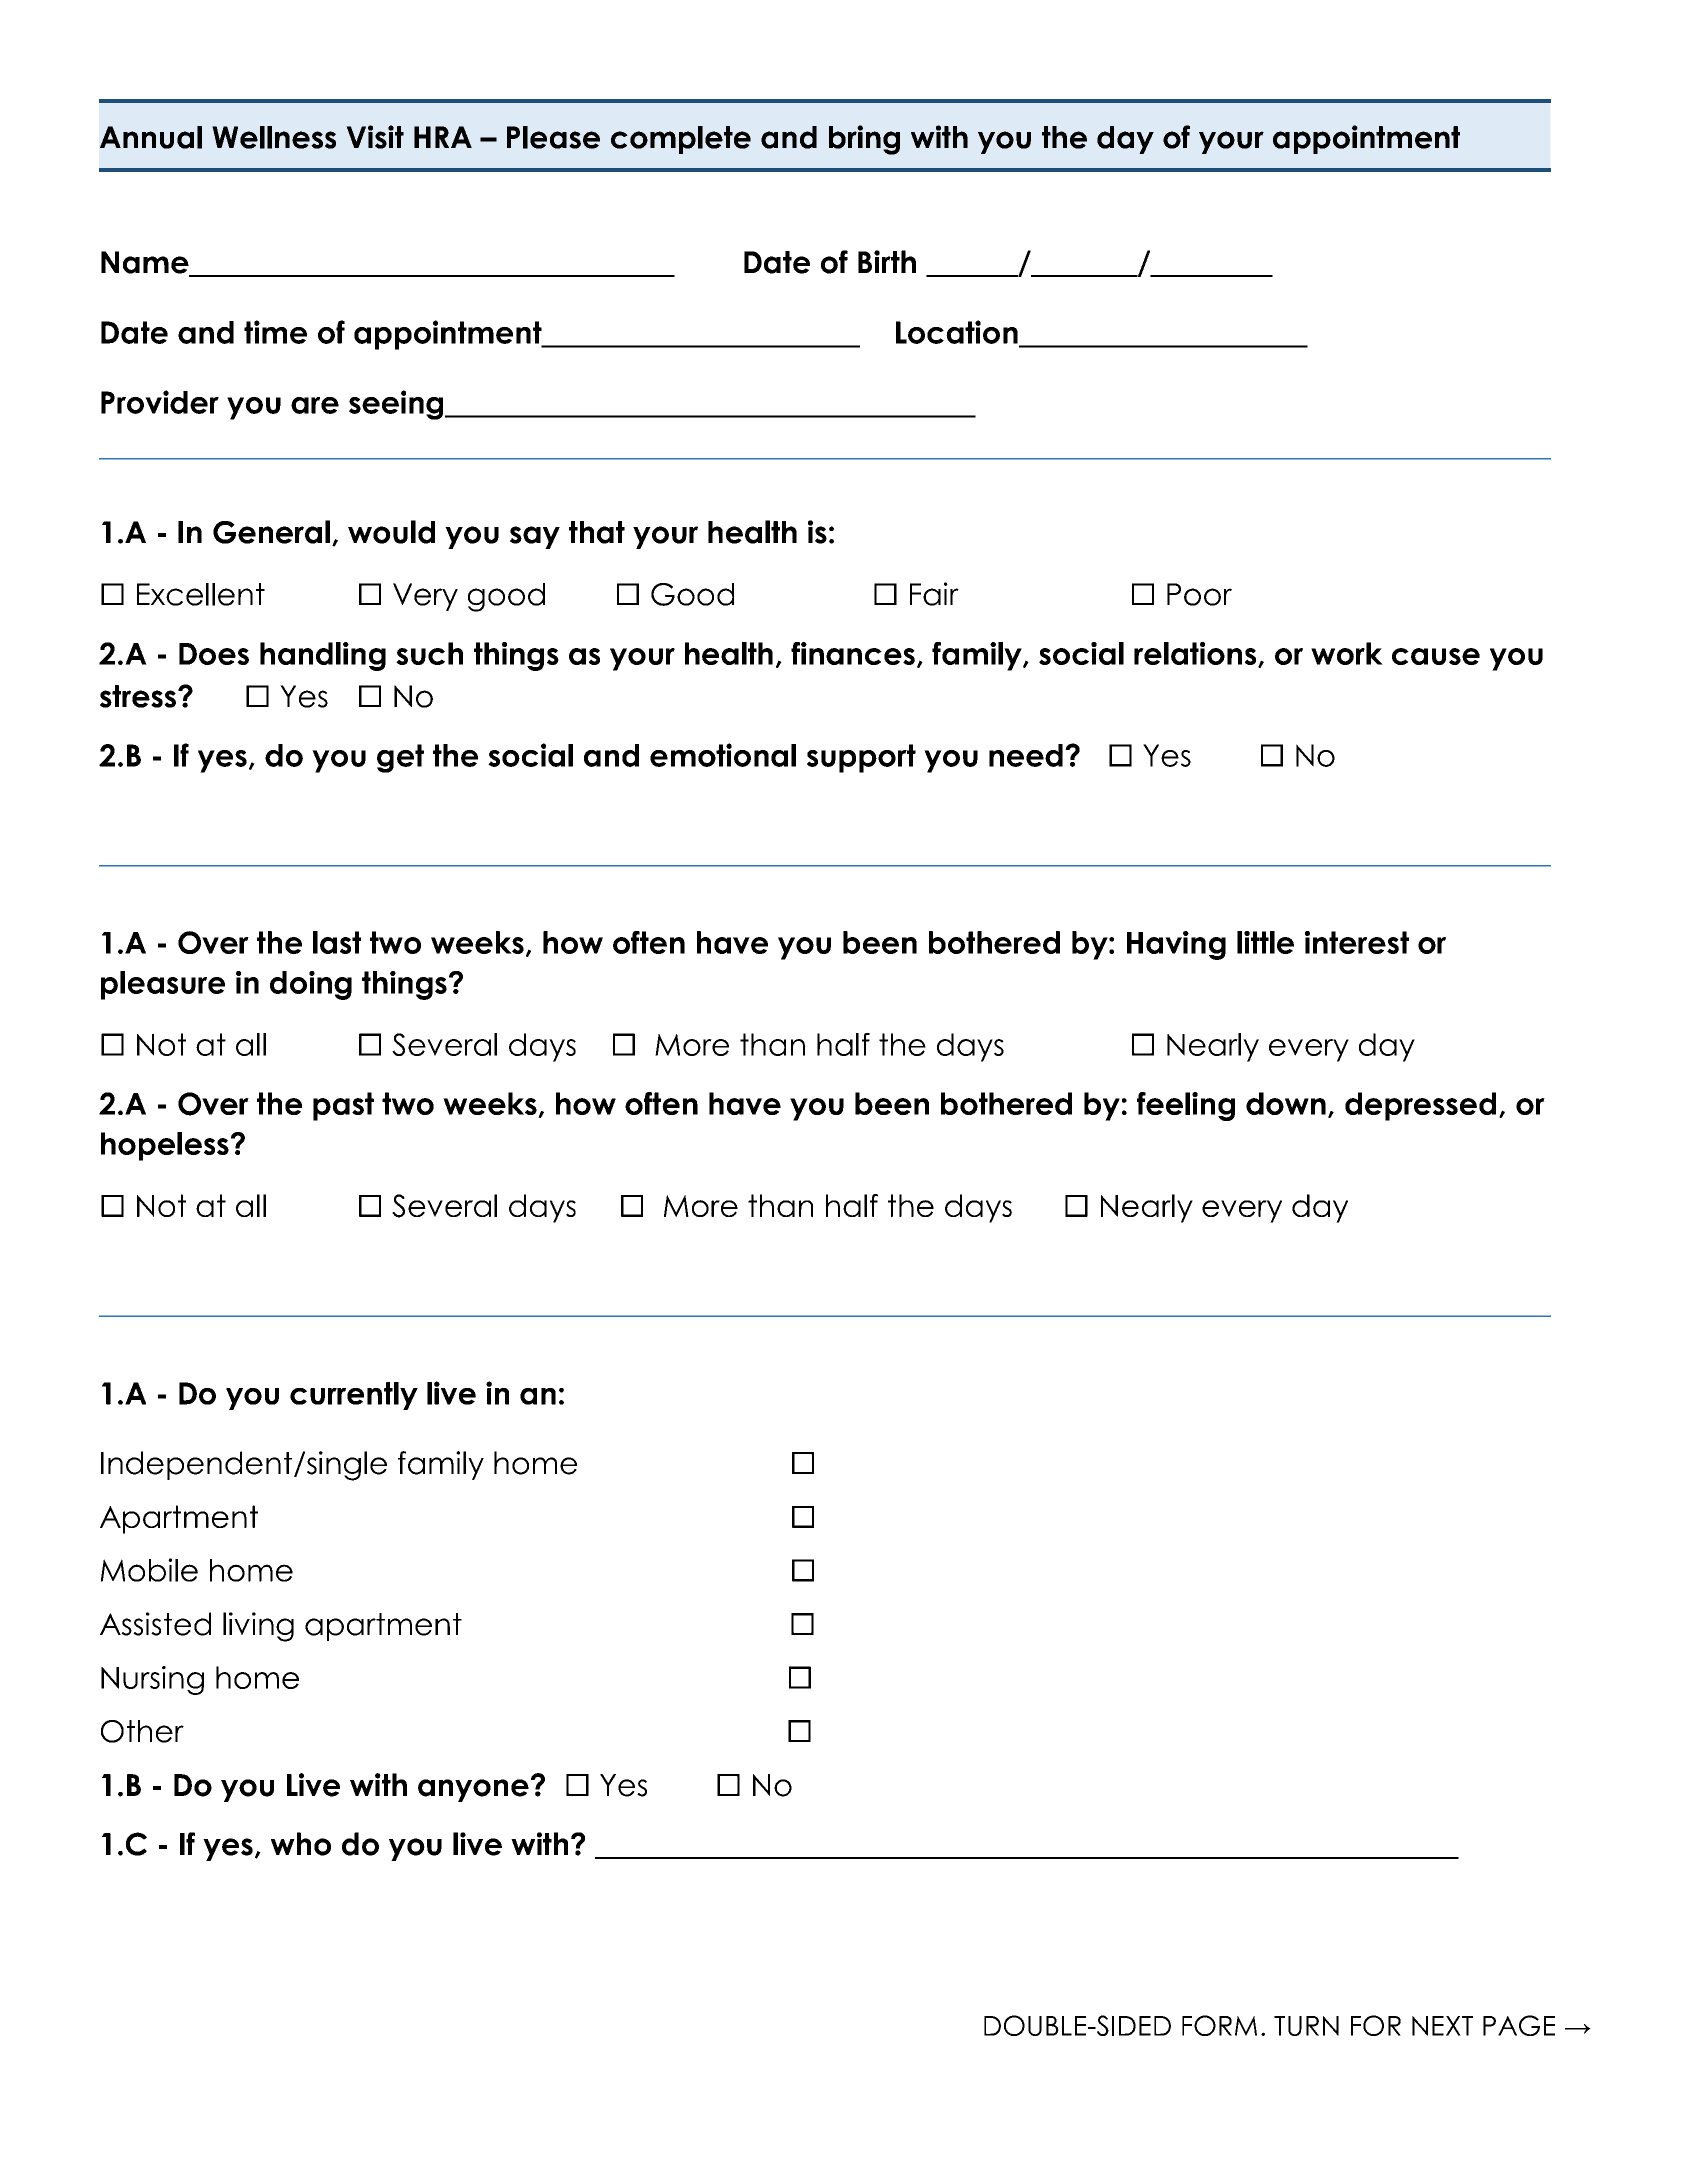 The width and height of the document is (1684, 2179). Describe the element at coordinates (274, 137) in the document. I see `Wellness` at that location.
